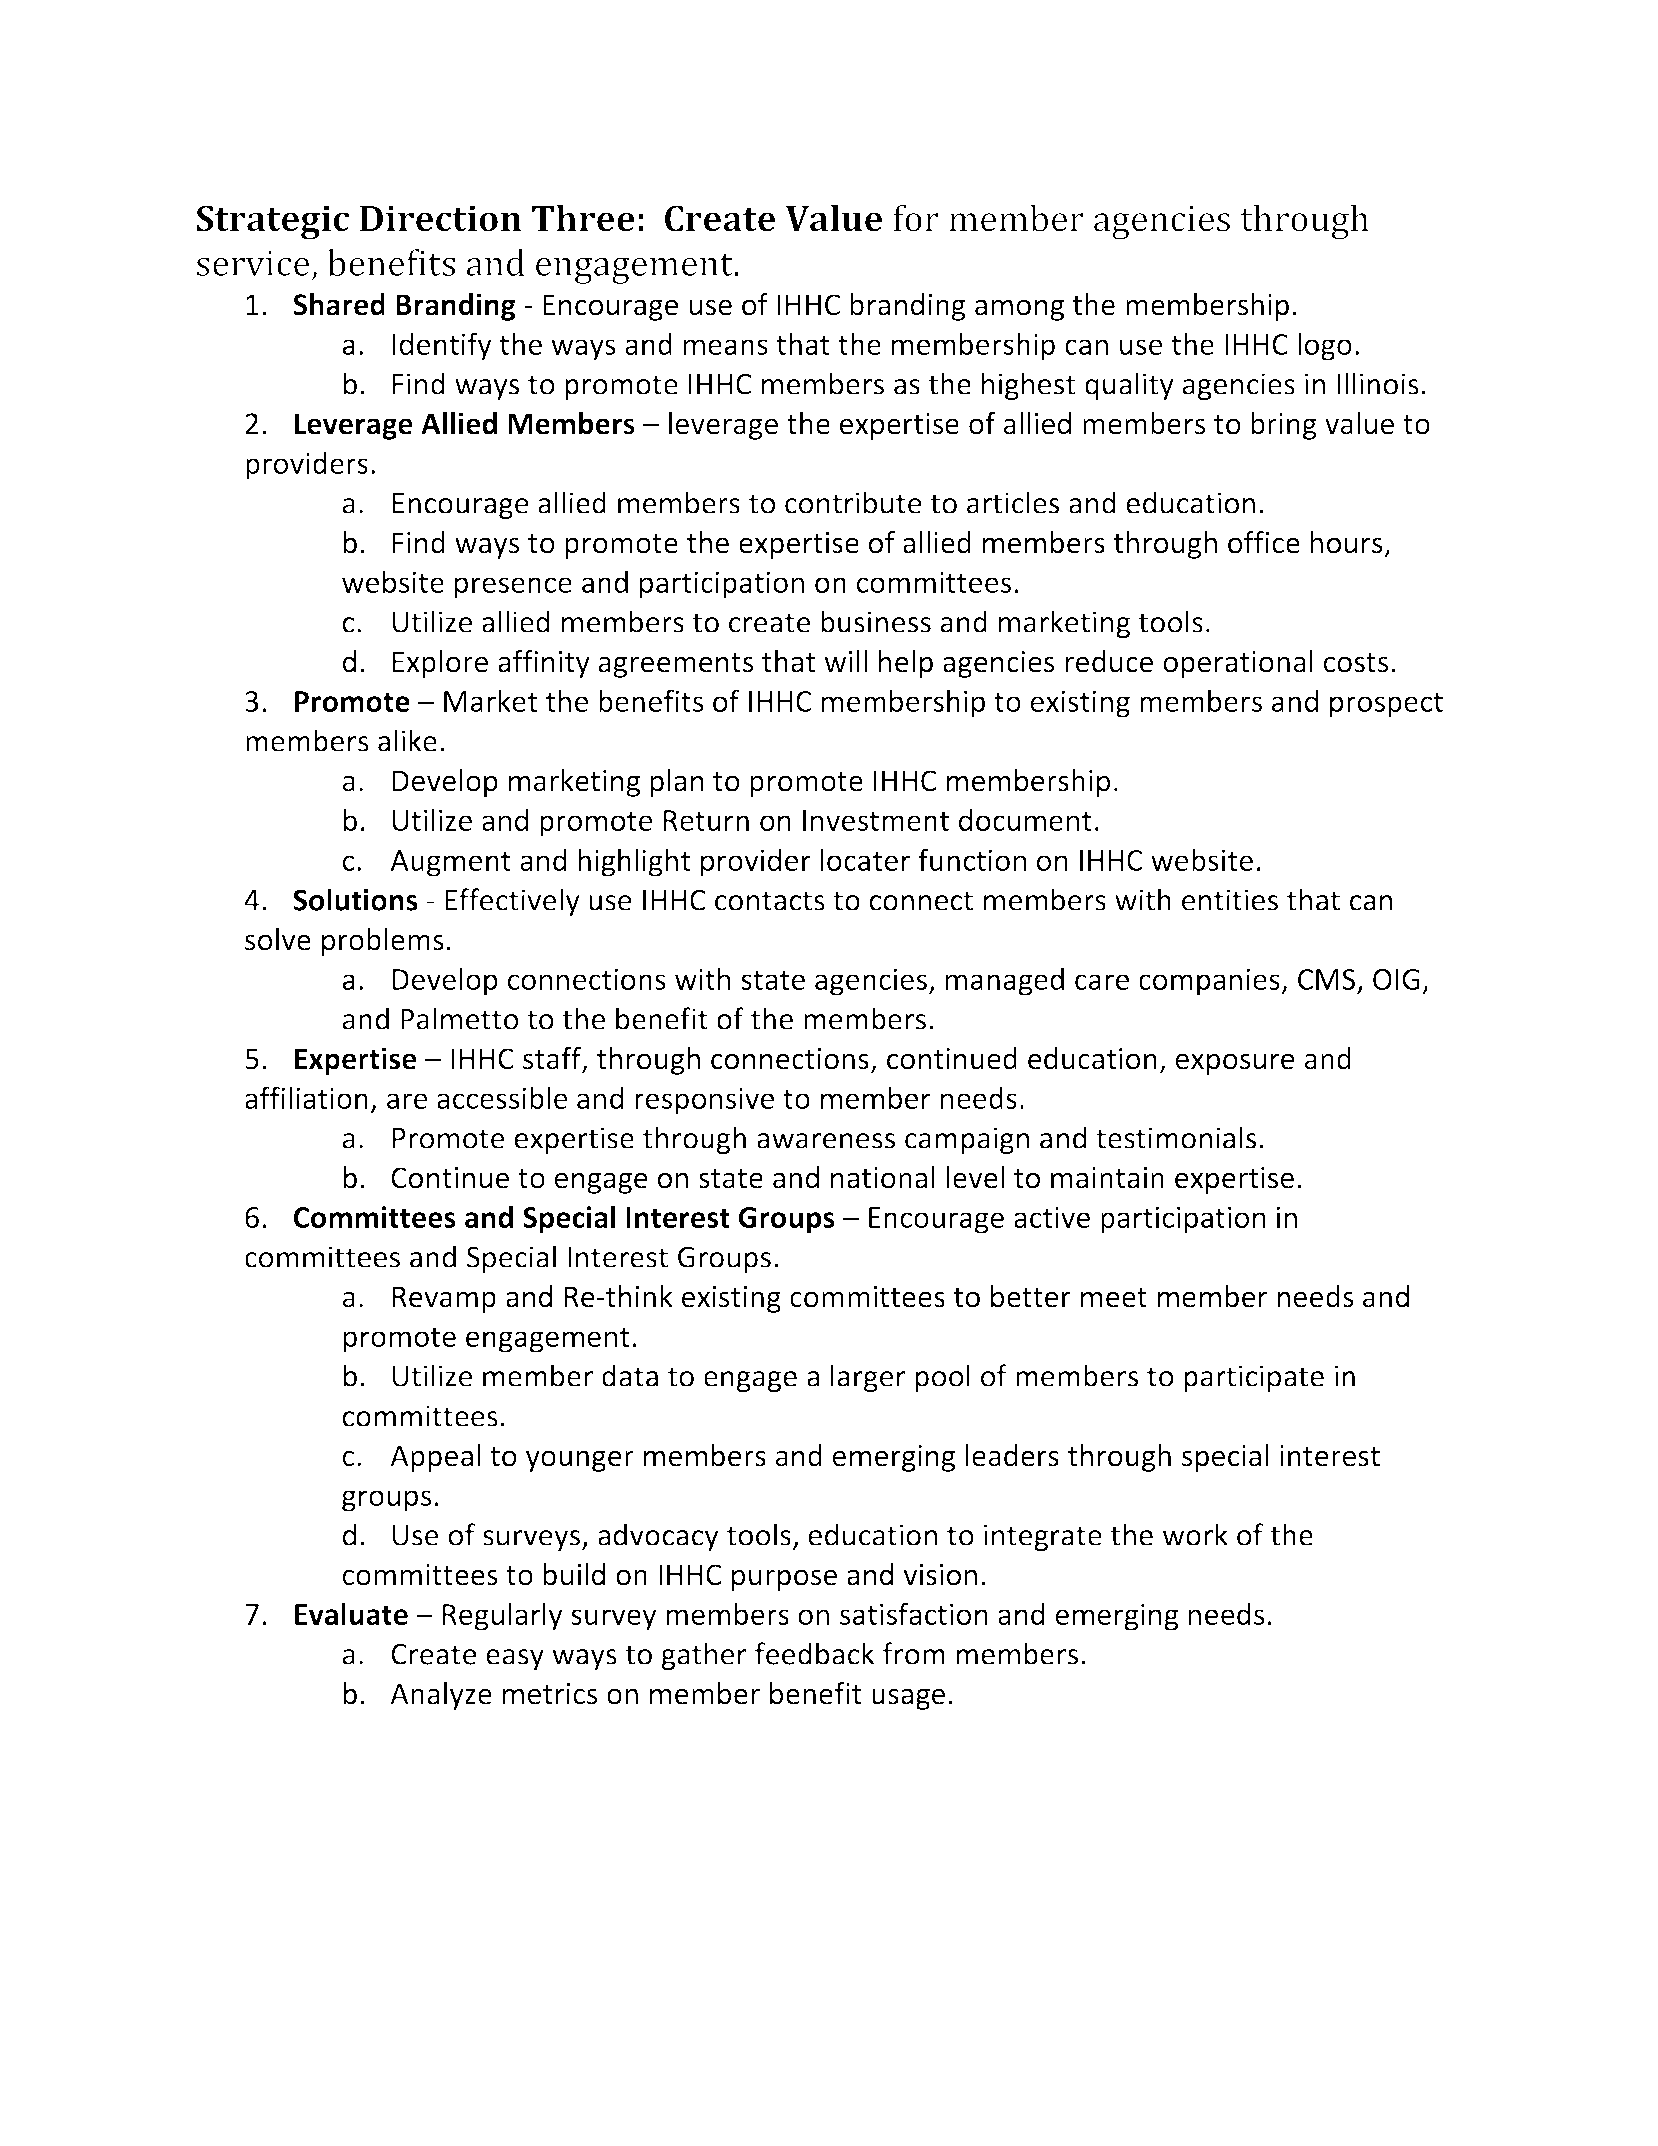 The image size is (1658, 2146). What do you see at coordinates (1195, 1534) in the screenshot?
I see `work` at bounding box center [1195, 1534].
